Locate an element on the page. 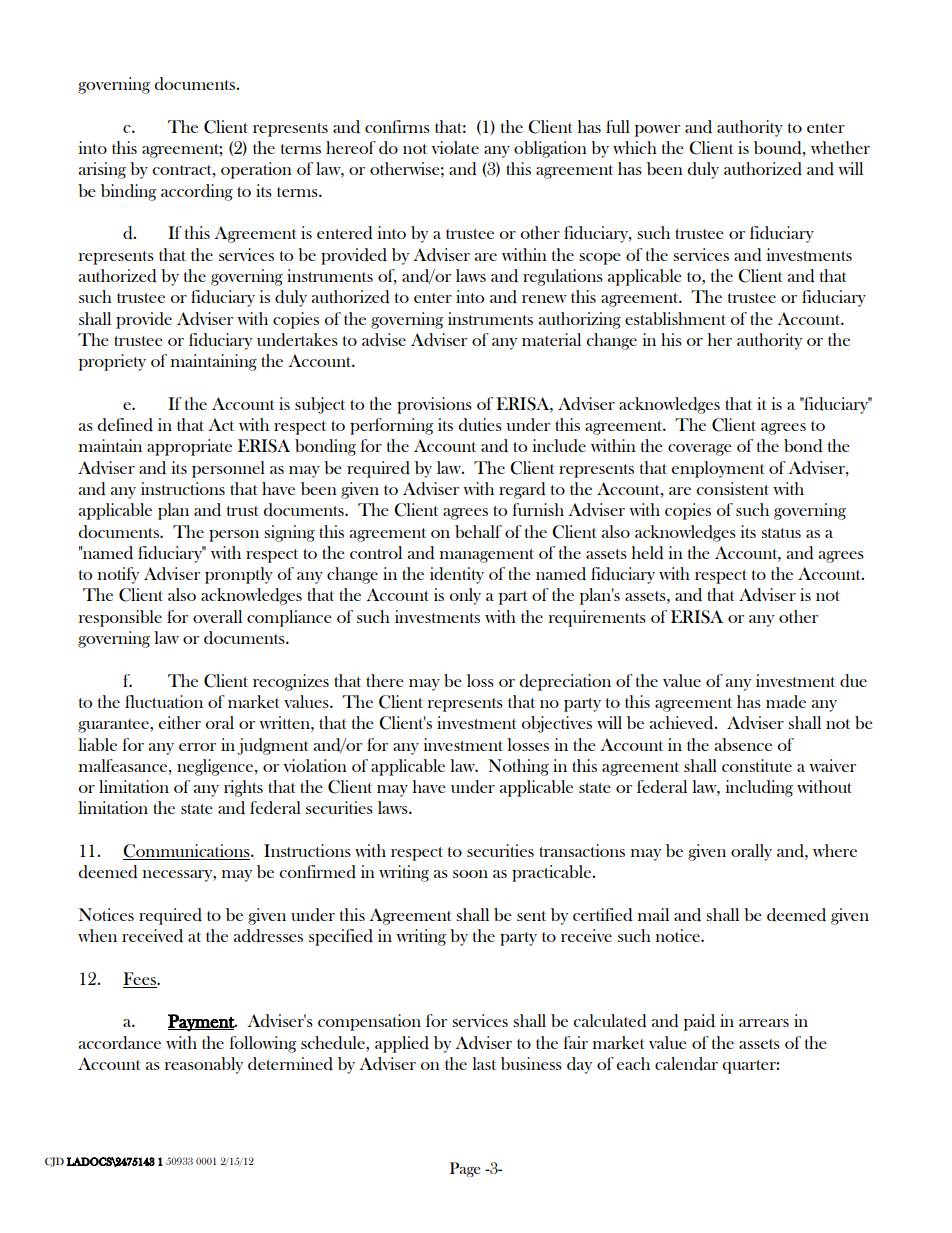  whether is located at coordinates (840, 147).
